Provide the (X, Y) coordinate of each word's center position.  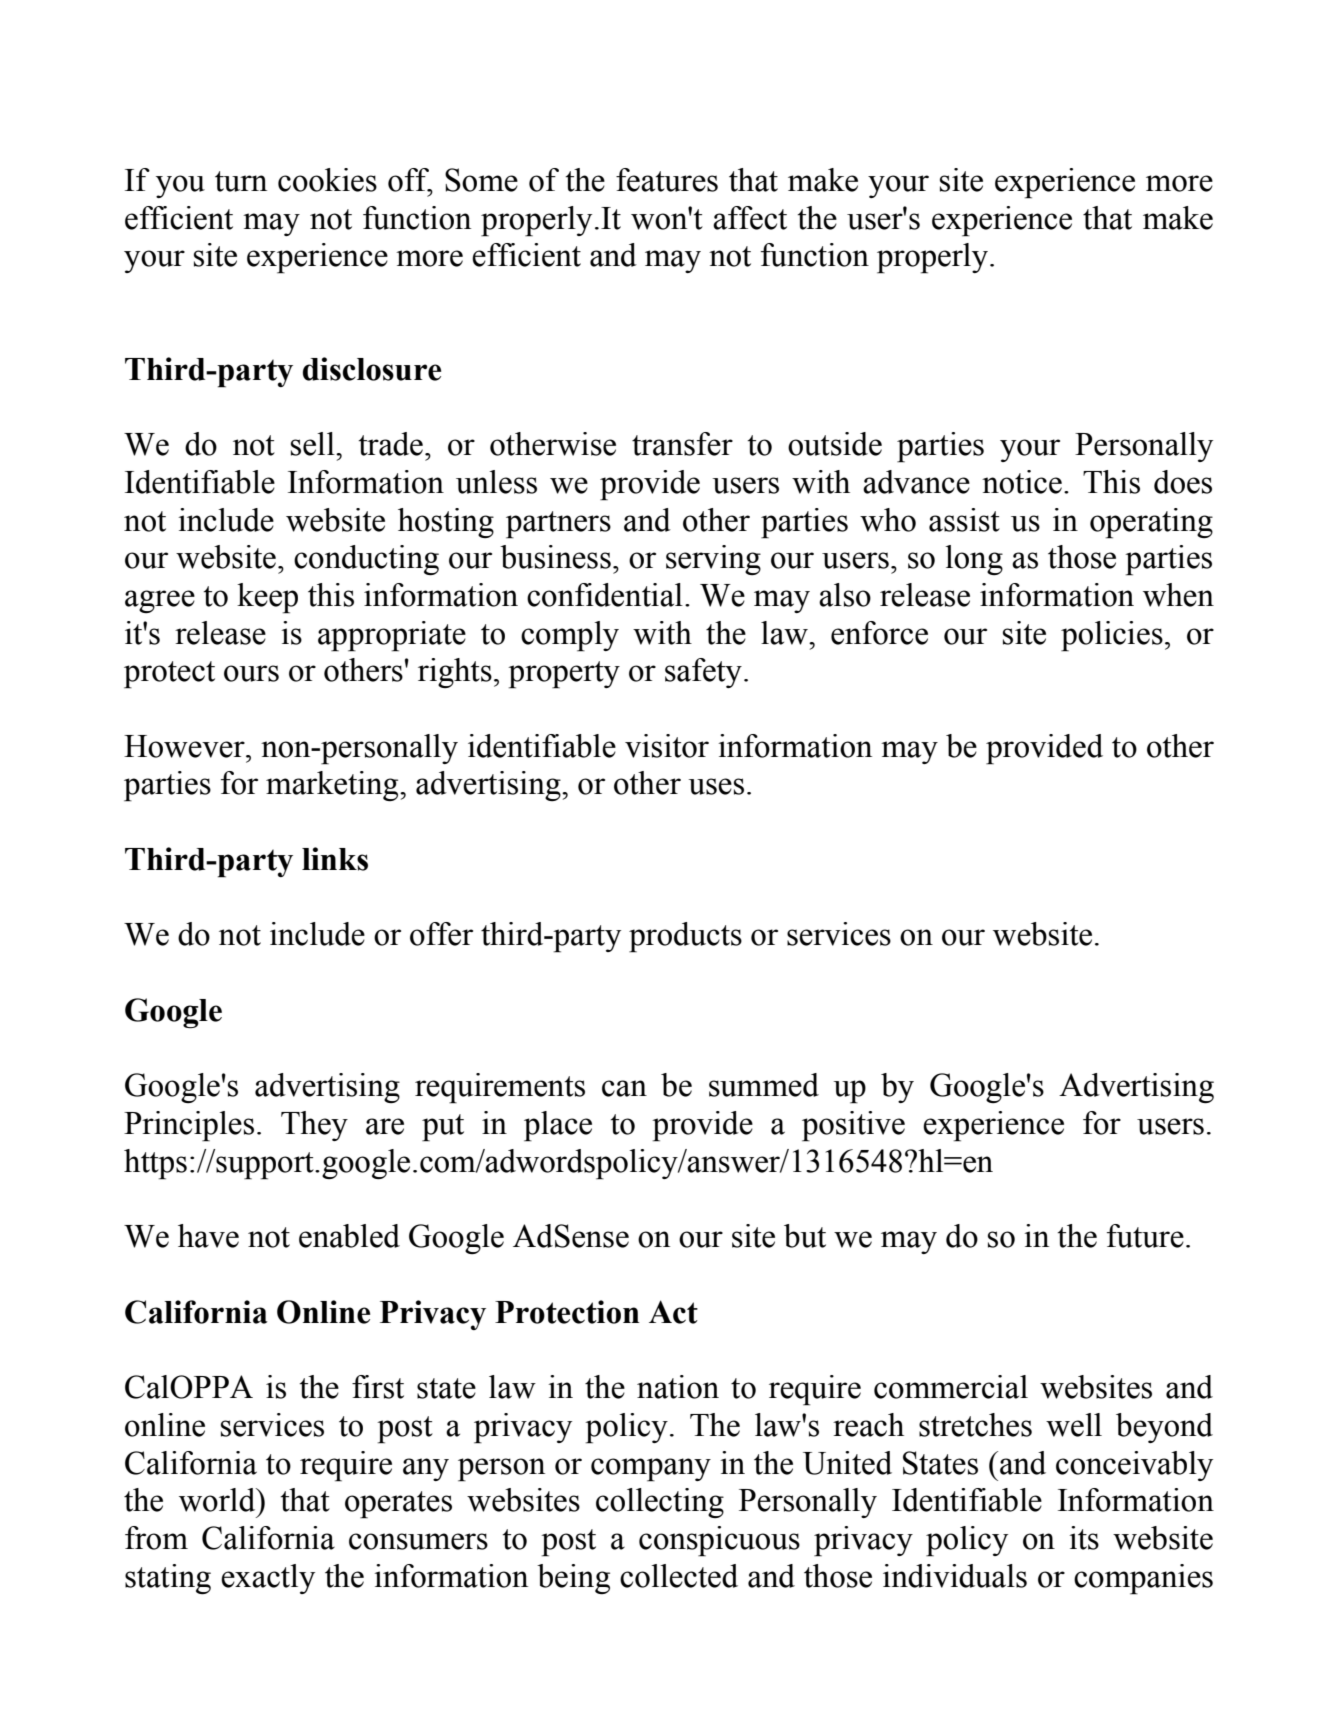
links (335, 859)
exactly (268, 1579)
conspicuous (719, 1541)
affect (750, 218)
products (685, 937)
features (667, 180)
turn (241, 181)
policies (1112, 636)
